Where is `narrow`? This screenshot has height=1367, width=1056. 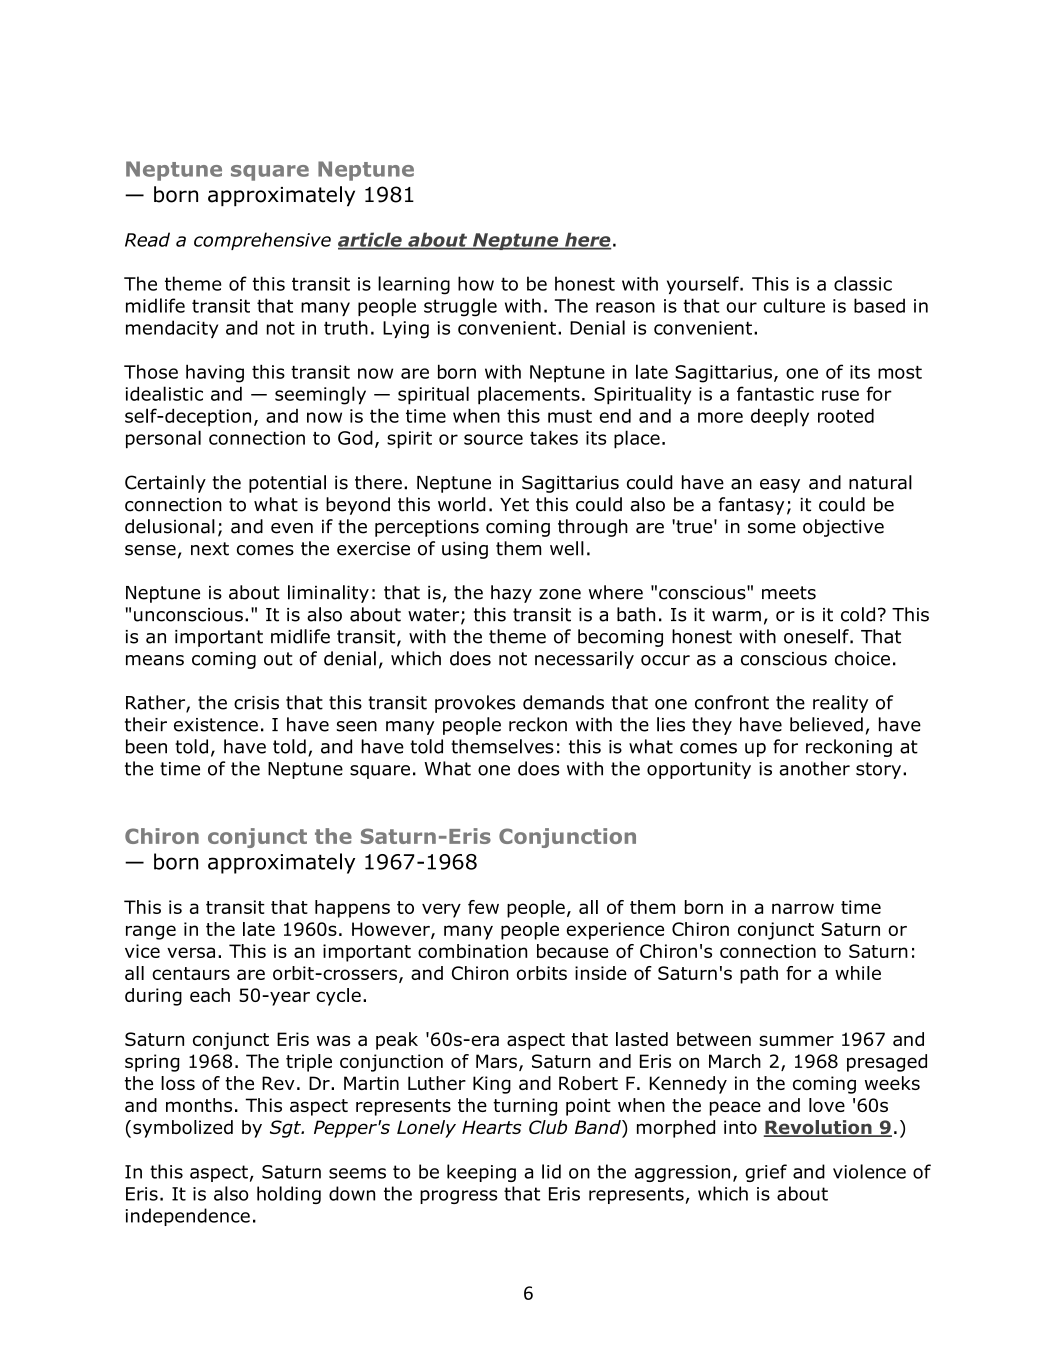
narrow is located at coordinates (803, 908).
